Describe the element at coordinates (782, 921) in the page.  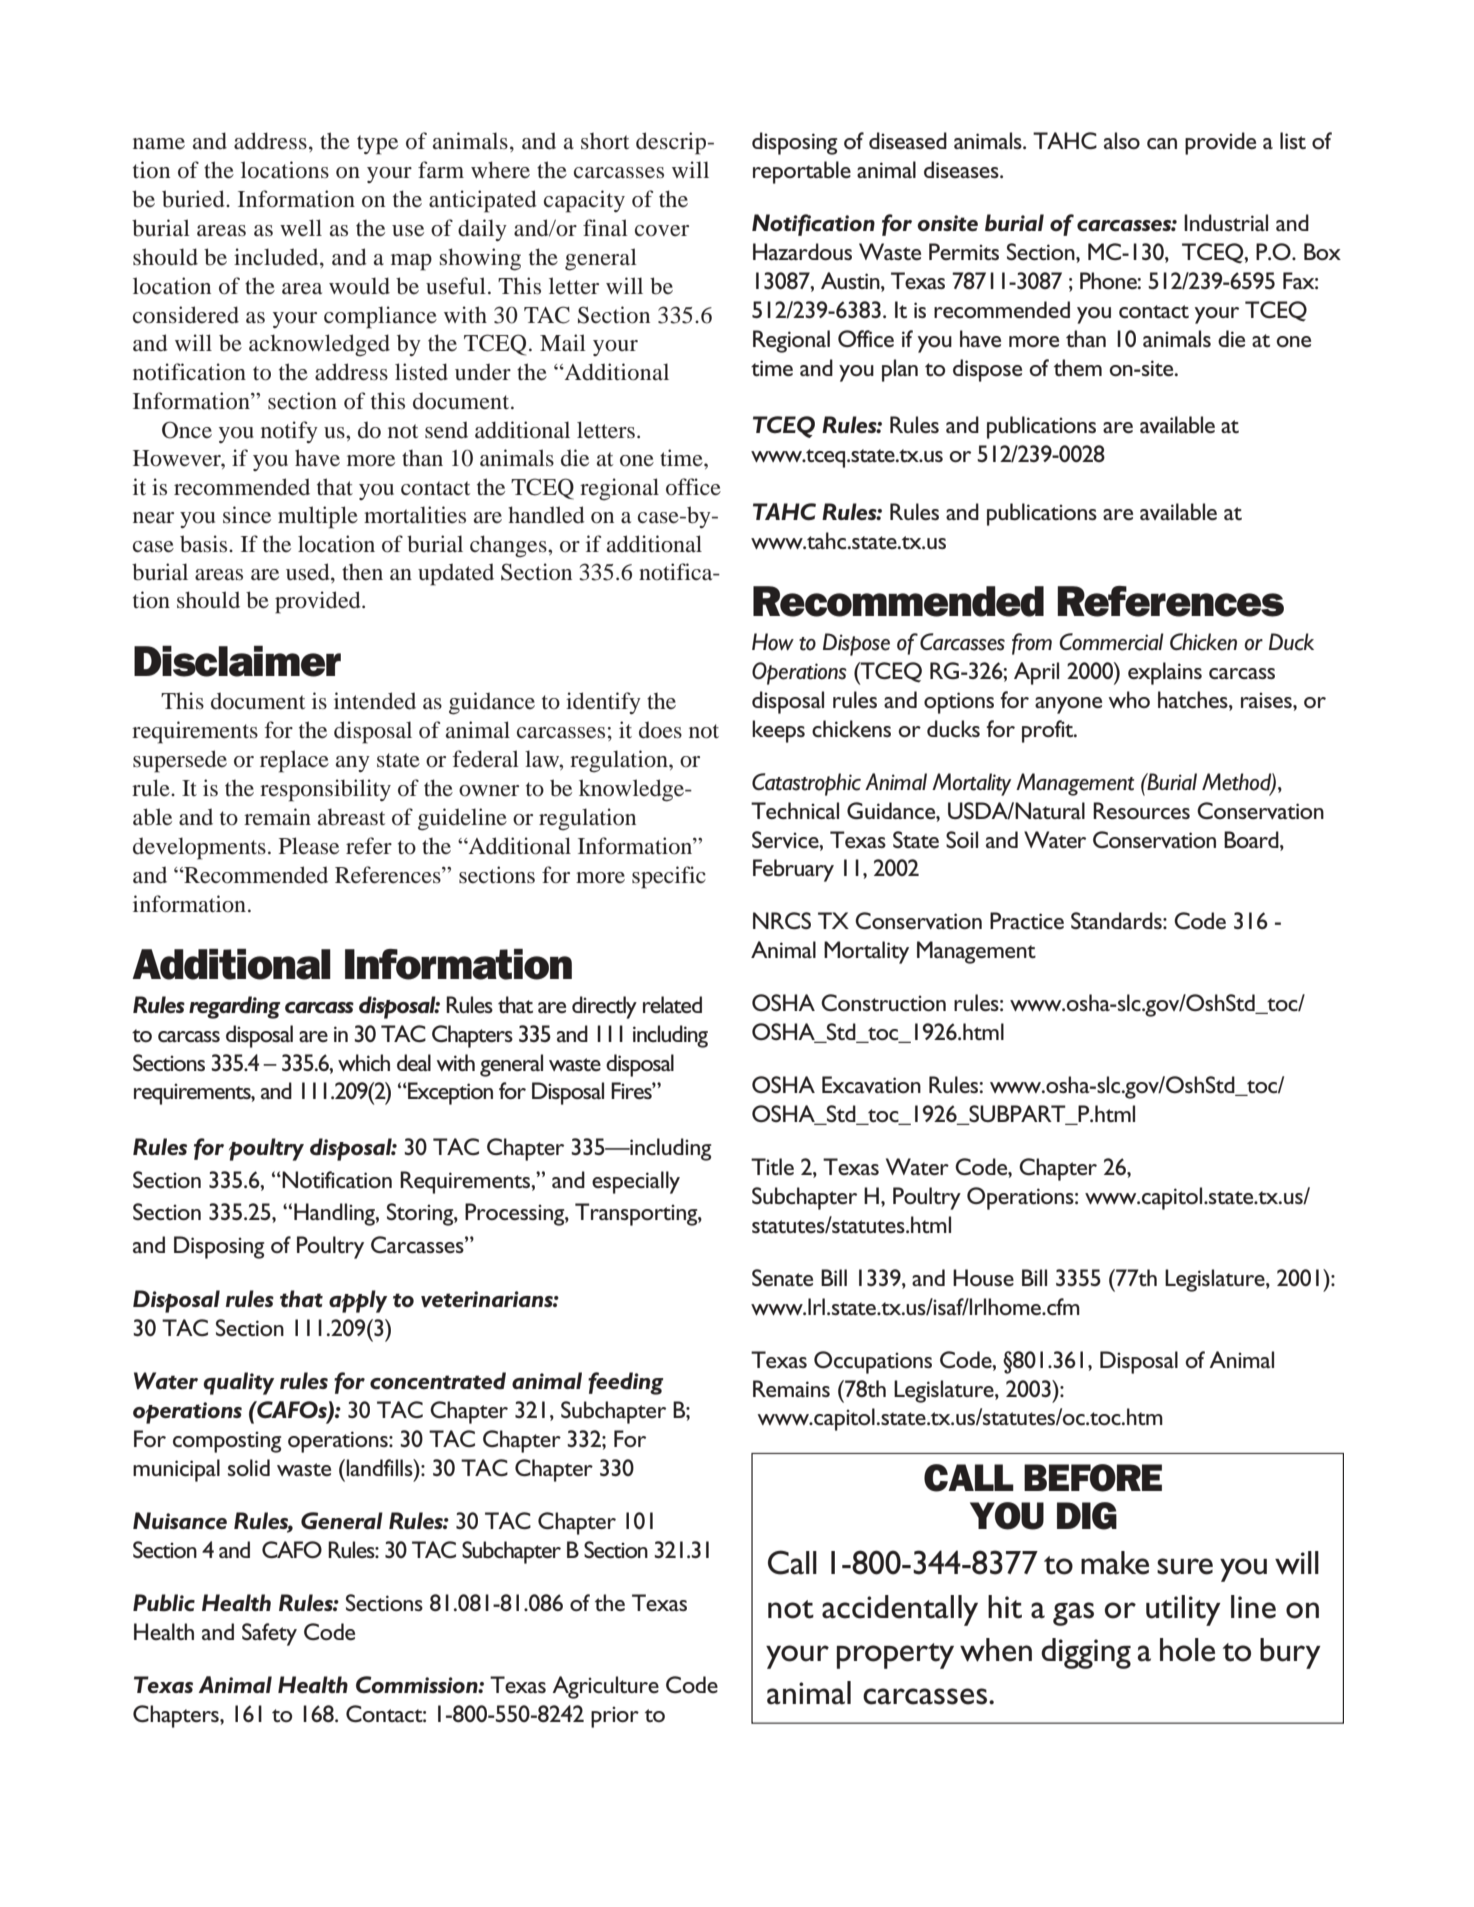
I see `NRCS` at that location.
